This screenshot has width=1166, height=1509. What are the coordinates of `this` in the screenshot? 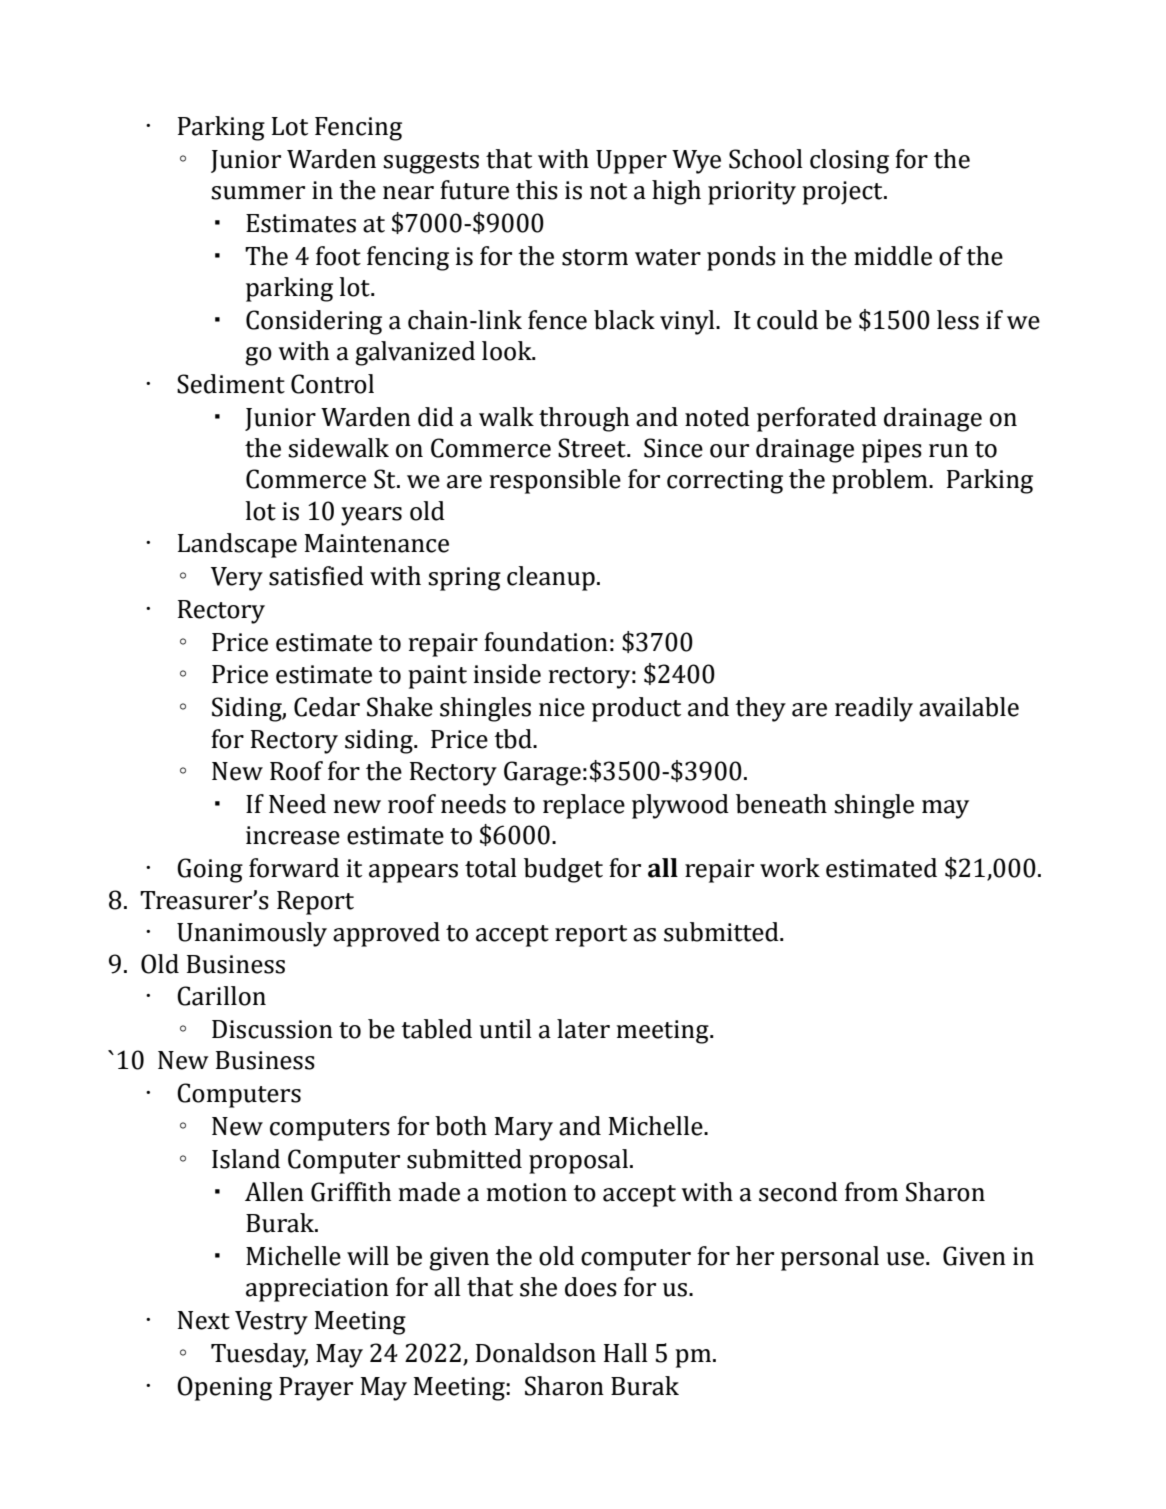 It's located at (537, 190).
